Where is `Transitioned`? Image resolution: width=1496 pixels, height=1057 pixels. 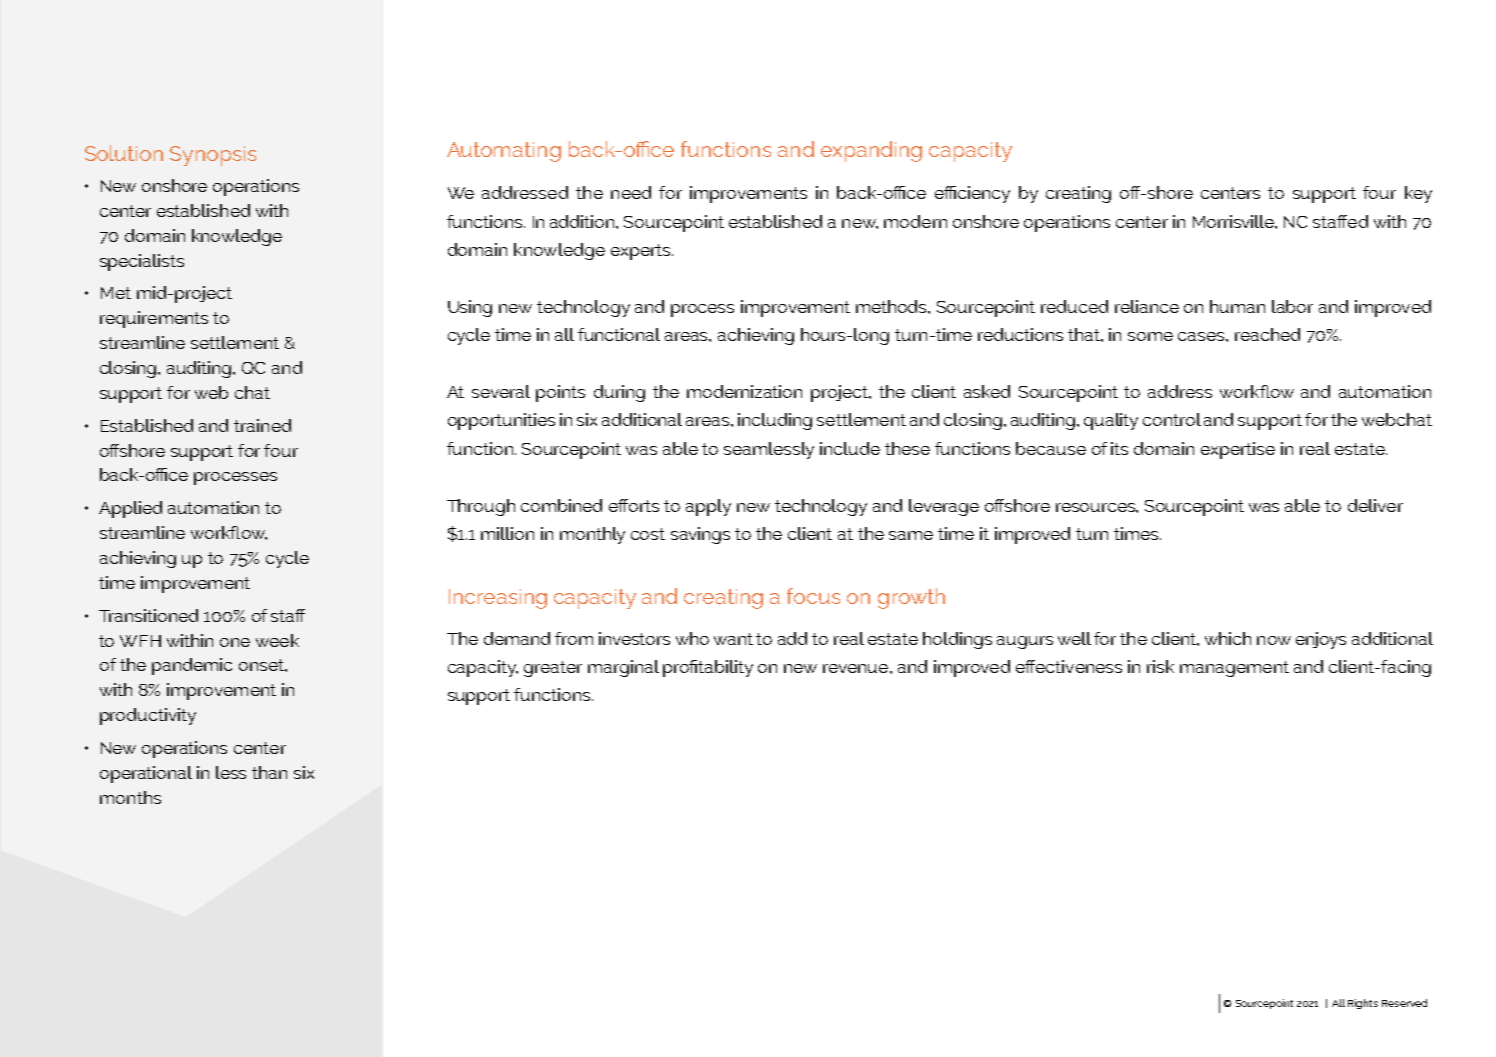 Transitioned is located at coordinates (148, 615).
